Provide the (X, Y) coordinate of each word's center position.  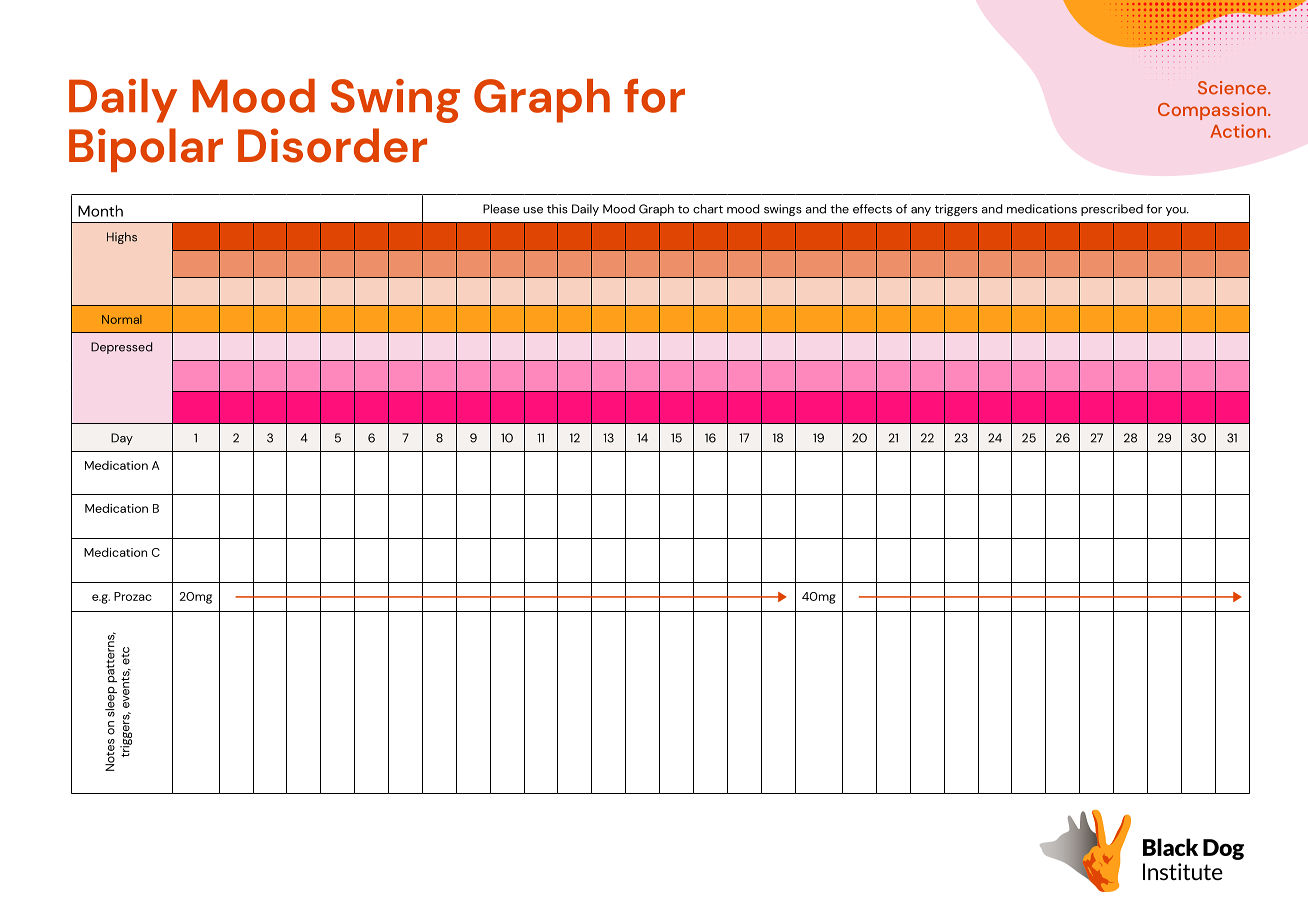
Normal (122, 319)
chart (708, 209)
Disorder (332, 145)
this (557, 209)
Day (122, 439)
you (1177, 211)
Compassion (1213, 111)
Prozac (133, 596)
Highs (122, 238)
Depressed (121, 348)
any (921, 211)
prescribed (1112, 210)
